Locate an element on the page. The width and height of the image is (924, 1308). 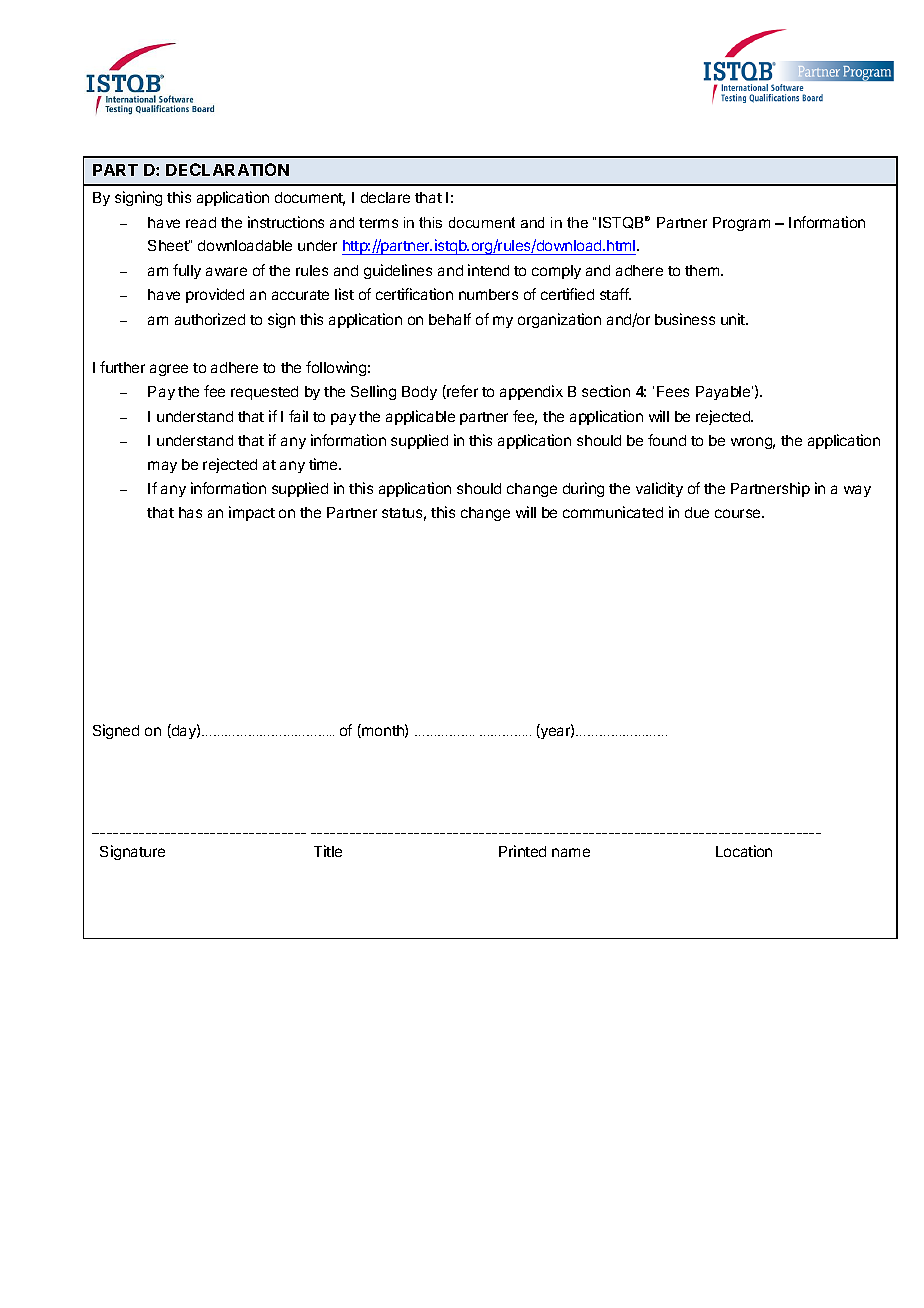
Printed is located at coordinates (522, 851).
